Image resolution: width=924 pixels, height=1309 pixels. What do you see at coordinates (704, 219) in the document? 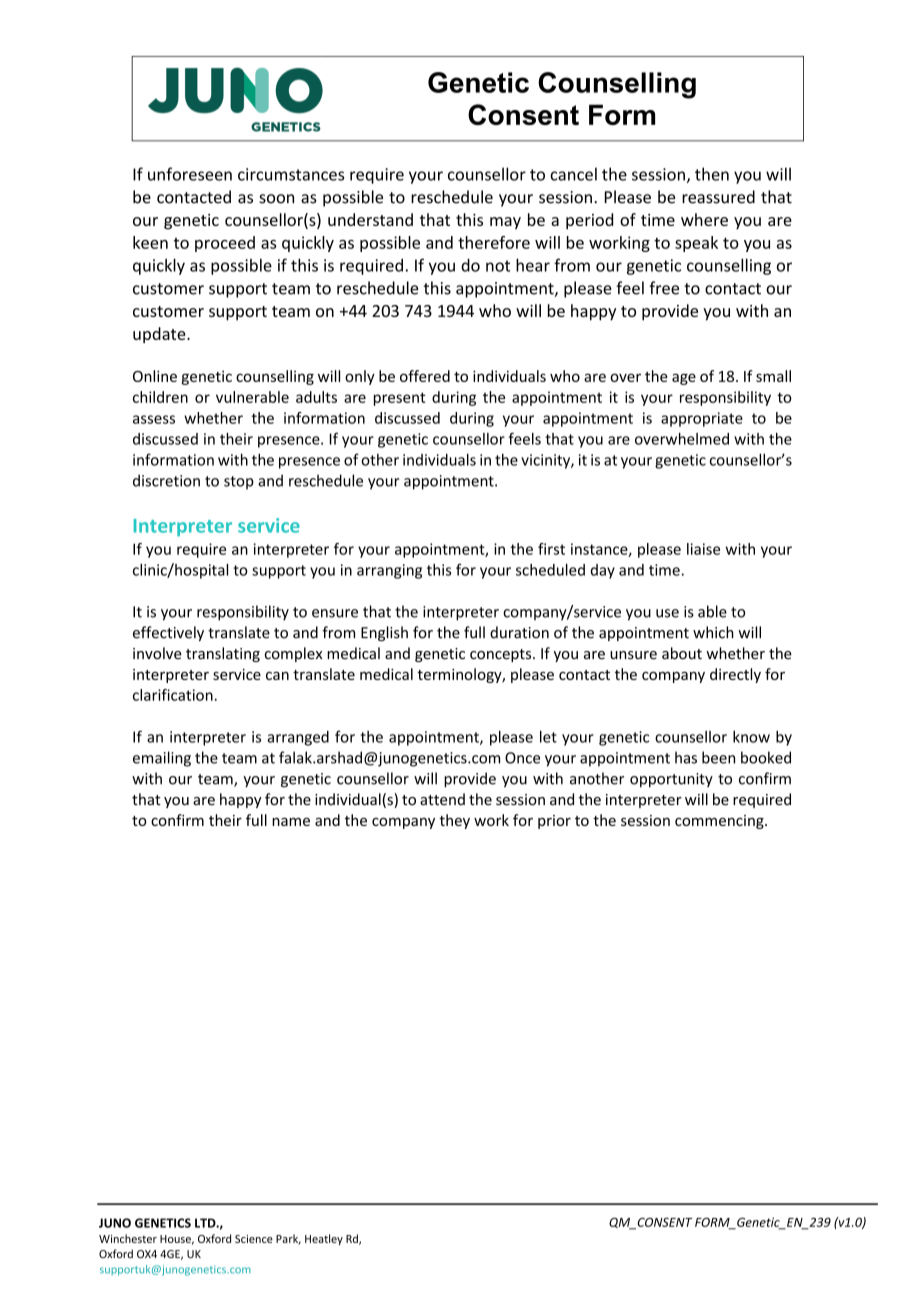
I see `where` at bounding box center [704, 219].
